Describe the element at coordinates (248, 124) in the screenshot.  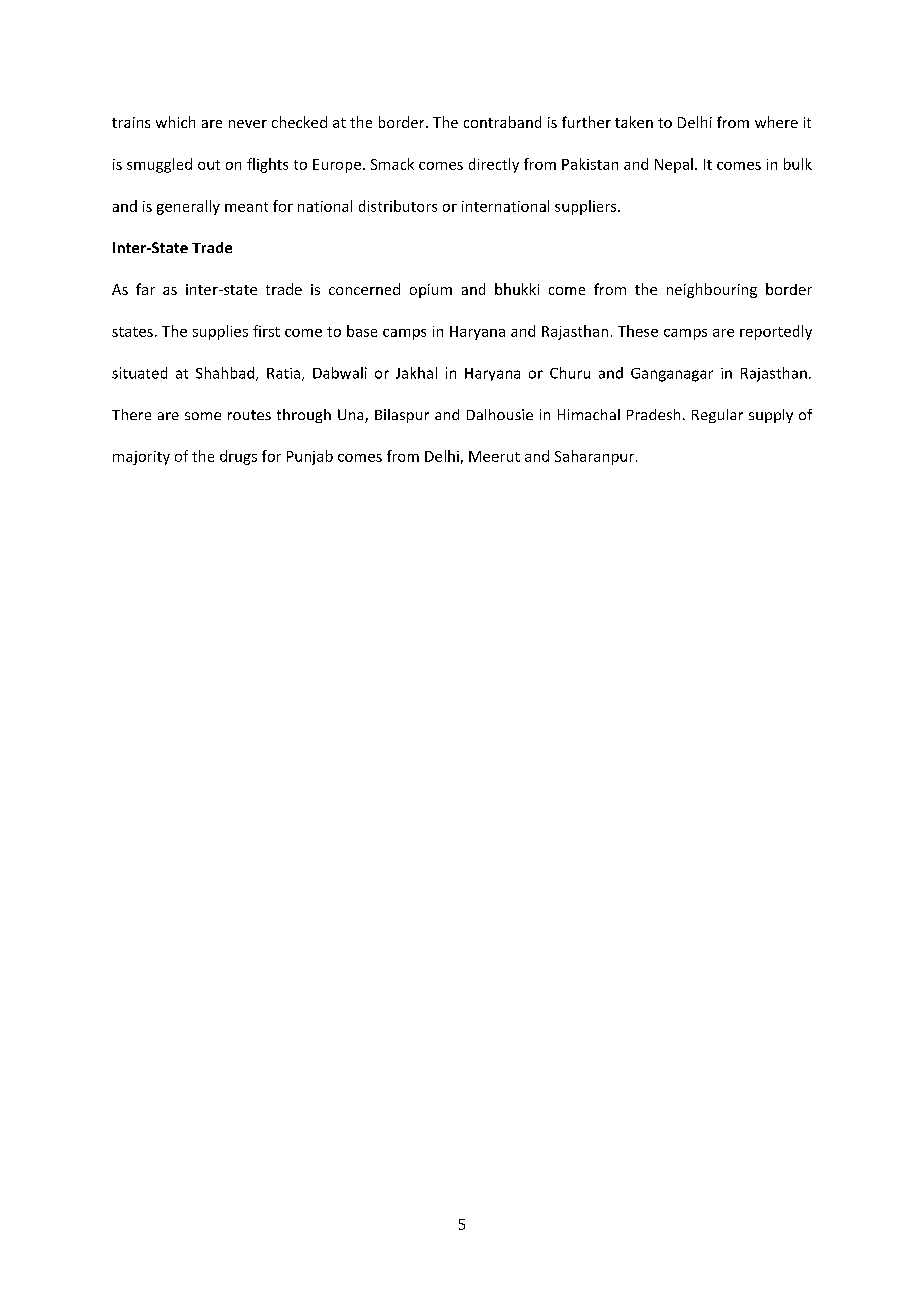
I see `never` at that location.
